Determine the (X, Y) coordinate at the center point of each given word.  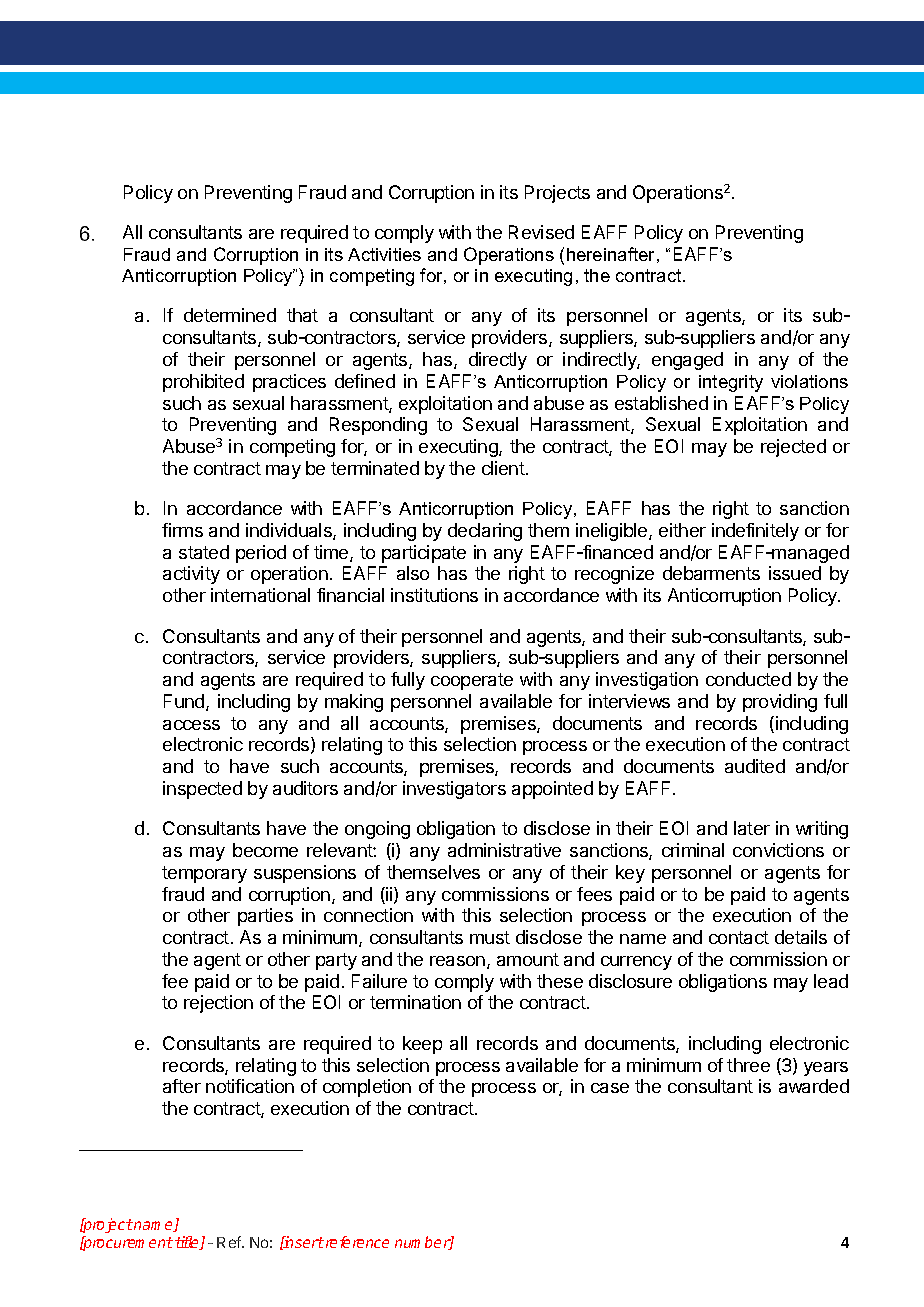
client (504, 468)
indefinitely (755, 532)
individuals (290, 531)
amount (528, 959)
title (188, 1243)
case (610, 1088)
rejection (218, 1004)
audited (755, 766)
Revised (541, 232)
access (191, 725)
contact (739, 937)
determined (230, 315)
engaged (687, 361)
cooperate (472, 681)
